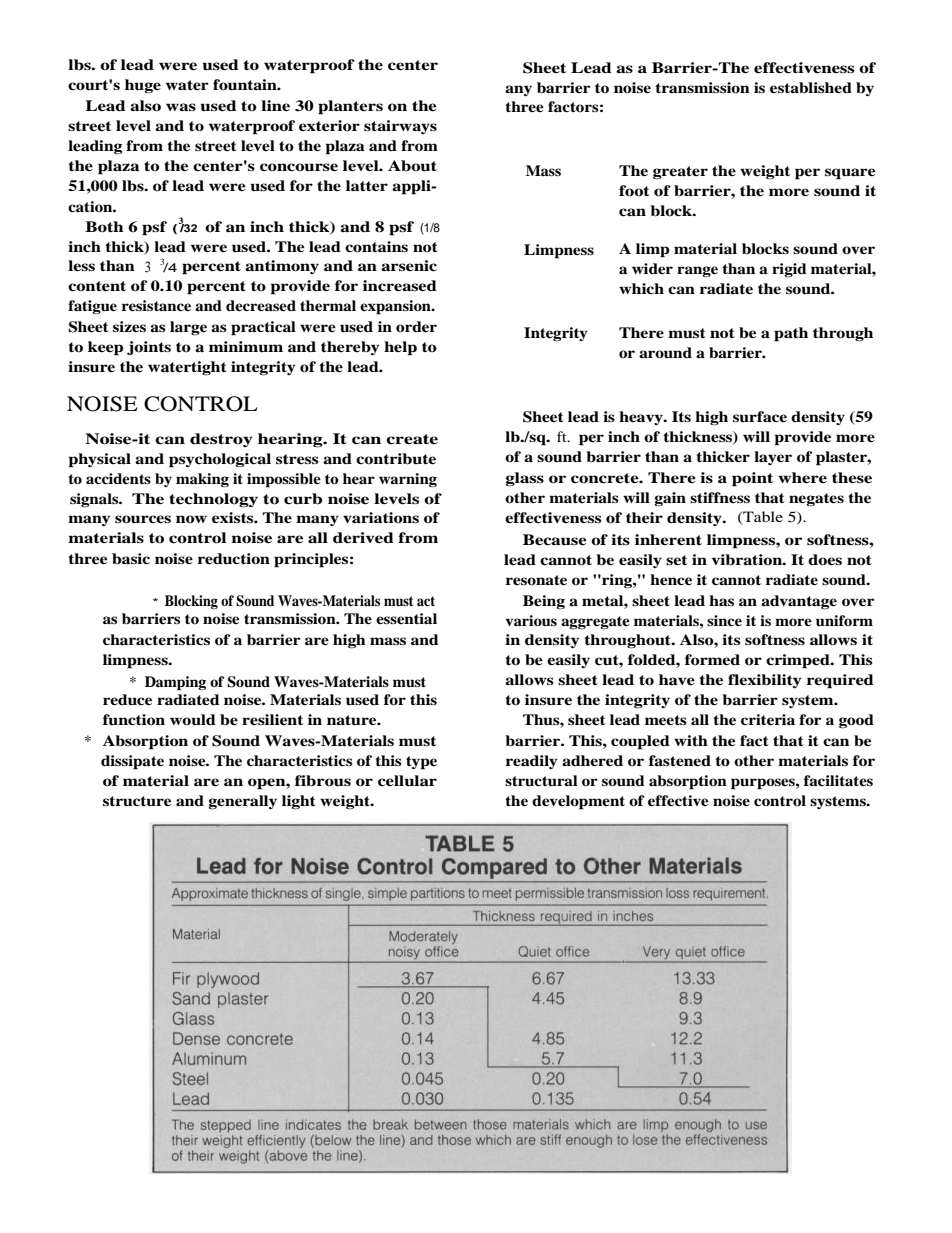 This page has width=952, height=1233. I want to click on rigid, so click(789, 270).
